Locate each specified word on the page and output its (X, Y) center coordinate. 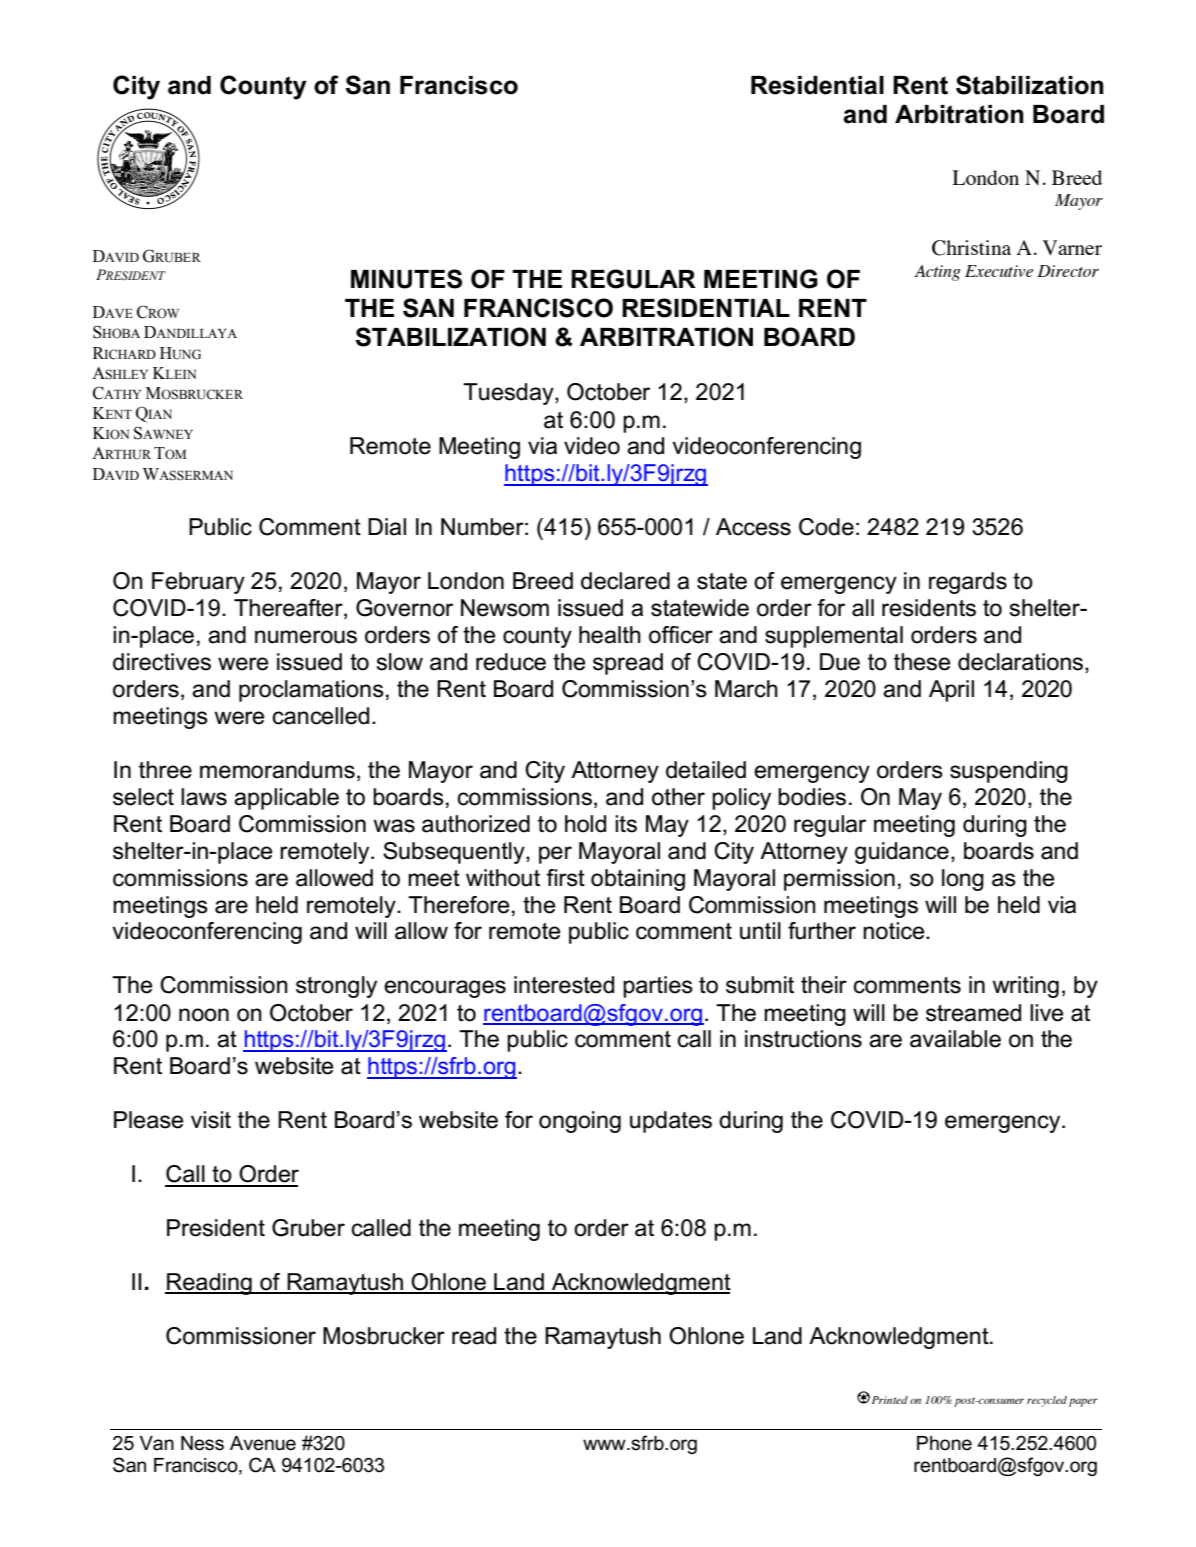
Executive (999, 271)
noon (204, 1015)
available (955, 1039)
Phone (944, 1443)
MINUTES (406, 279)
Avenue (263, 1443)
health (610, 635)
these (922, 662)
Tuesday (509, 394)
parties (658, 987)
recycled (1047, 1401)
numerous (306, 637)
